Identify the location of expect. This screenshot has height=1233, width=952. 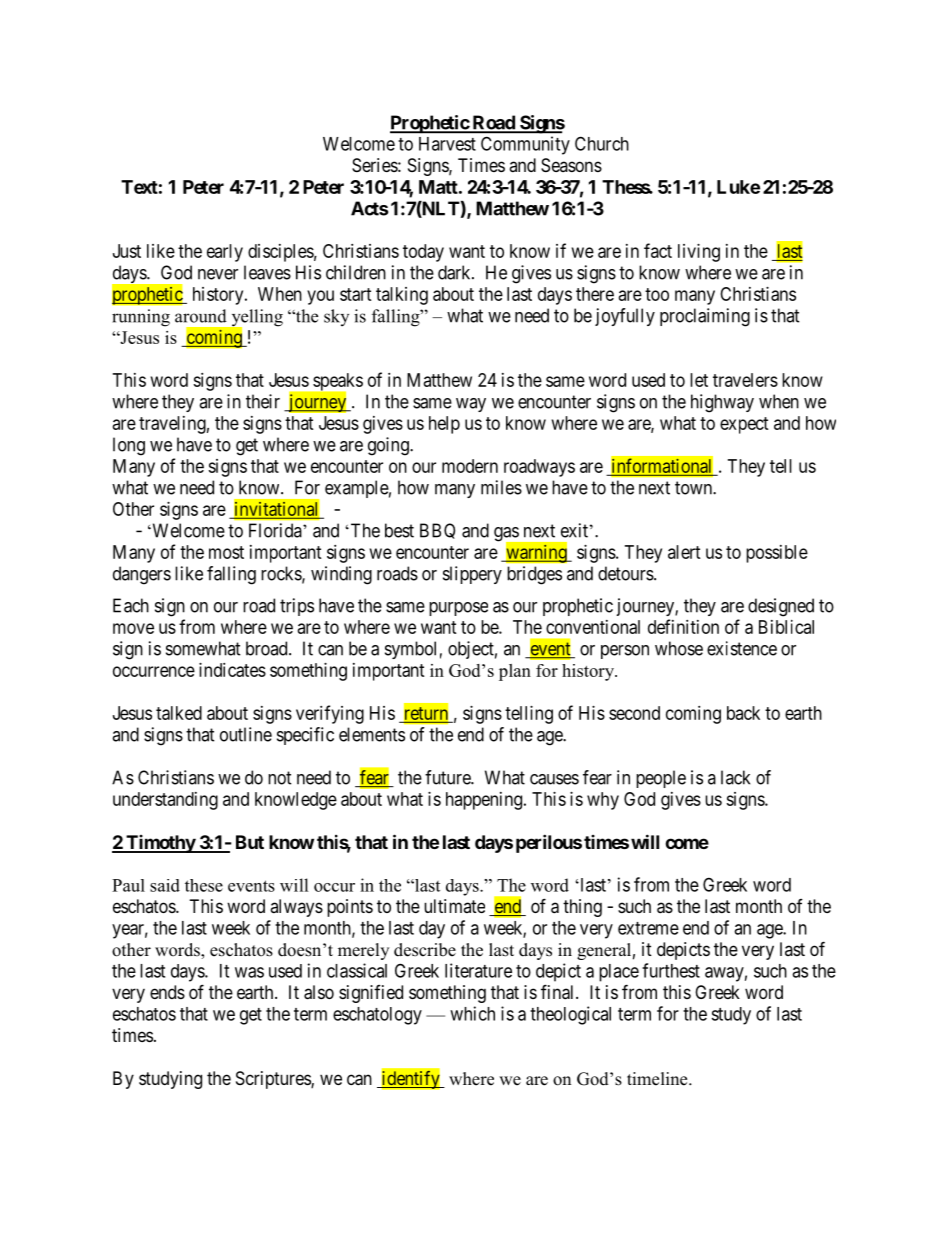
(744, 425).
